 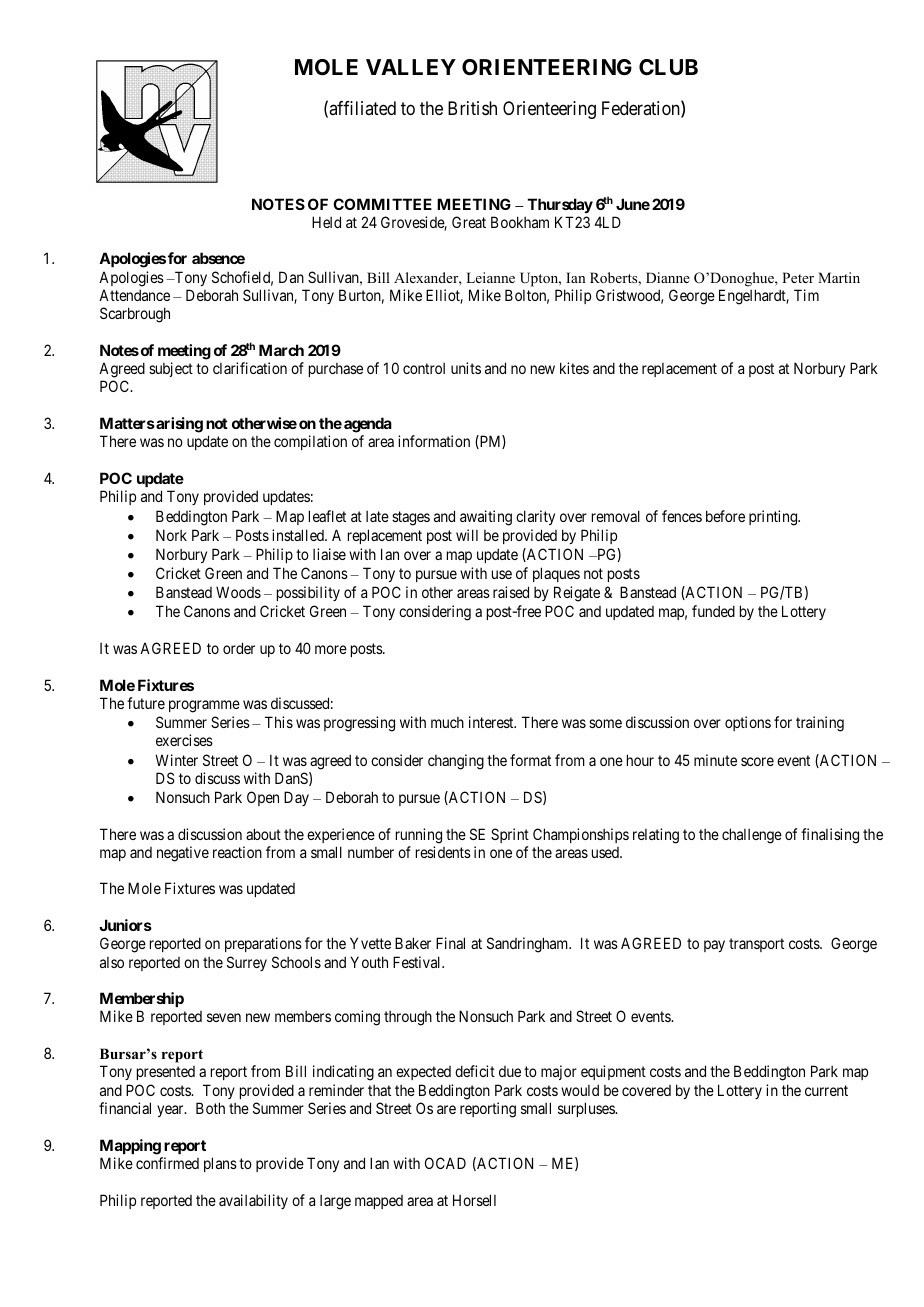 I want to click on Tim, so click(x=806, y=295).
